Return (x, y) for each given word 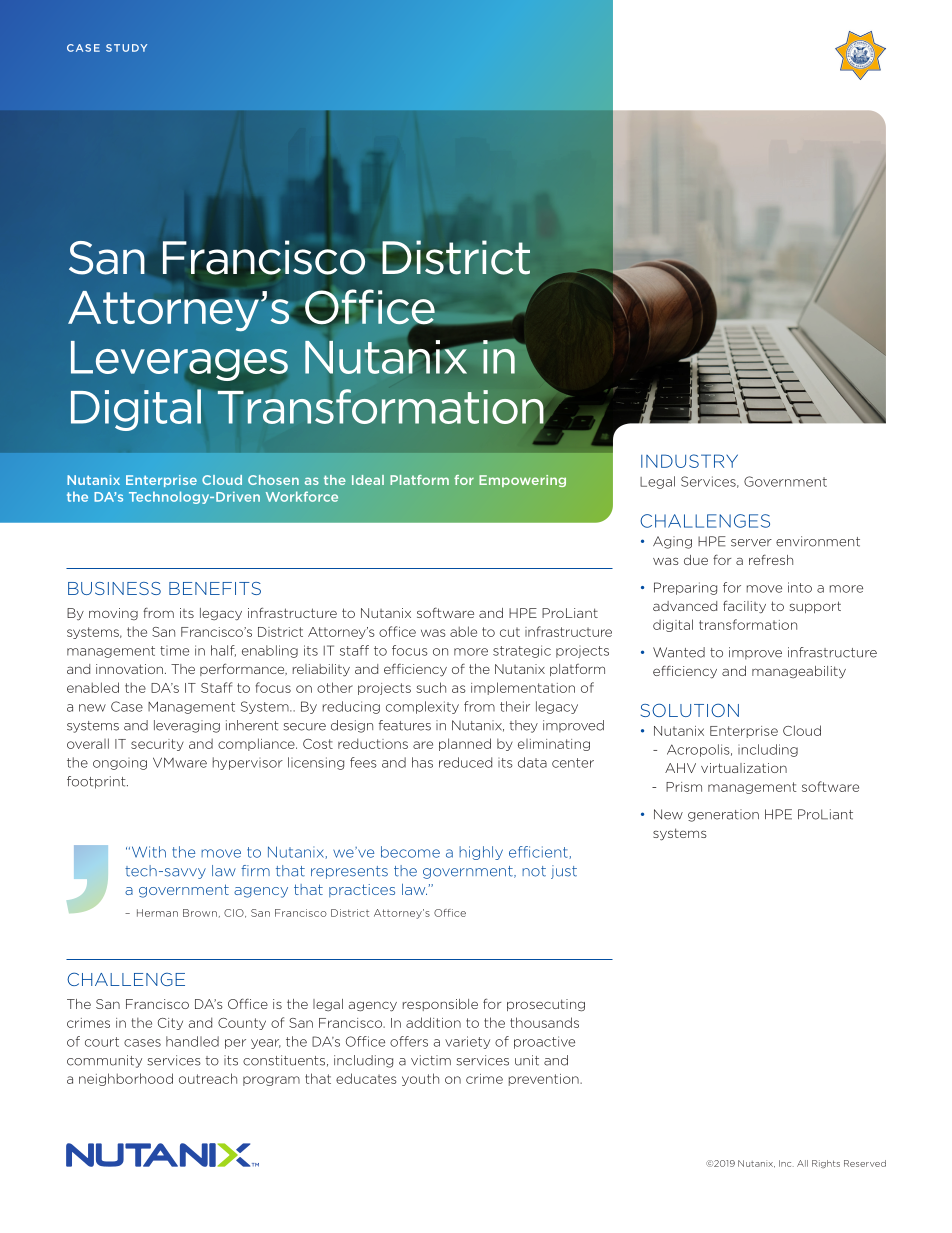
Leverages (179, 361)
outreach (208, 1078)
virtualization (744, 768)
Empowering (522, 481)
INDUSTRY (689, 461)
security (157, 745)
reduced (465, 762)
